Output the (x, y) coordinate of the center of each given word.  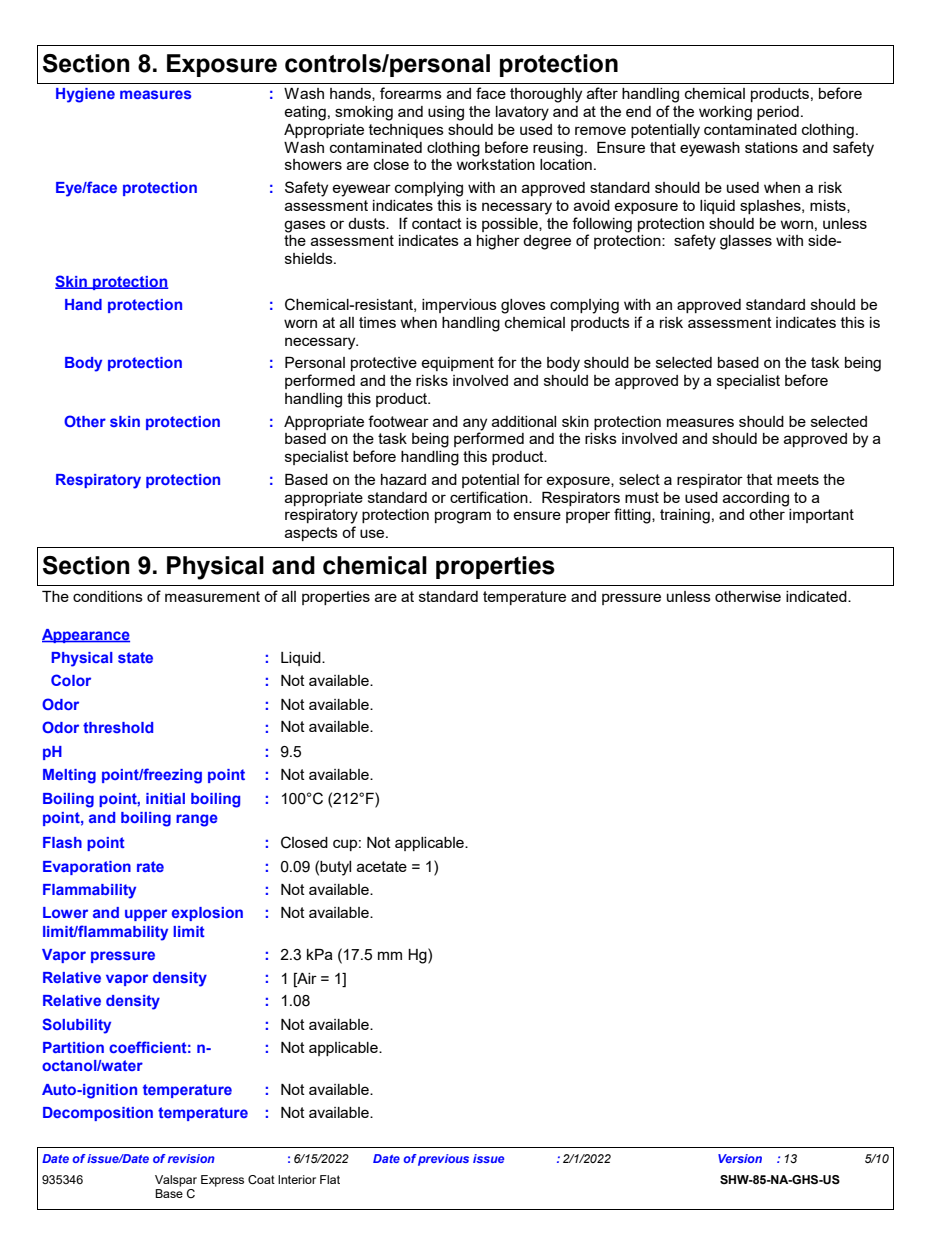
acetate (382, 866)
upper (146, 915)
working (725, 113)
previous (443, 1160)
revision (191, 1158)
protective (384, 364)
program (463, 517)
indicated (817, 596)
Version (740, 1158)
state (135, 657)
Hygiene (85, 95)
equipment (457, 364)
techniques (406, 131)
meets (798, 479)
